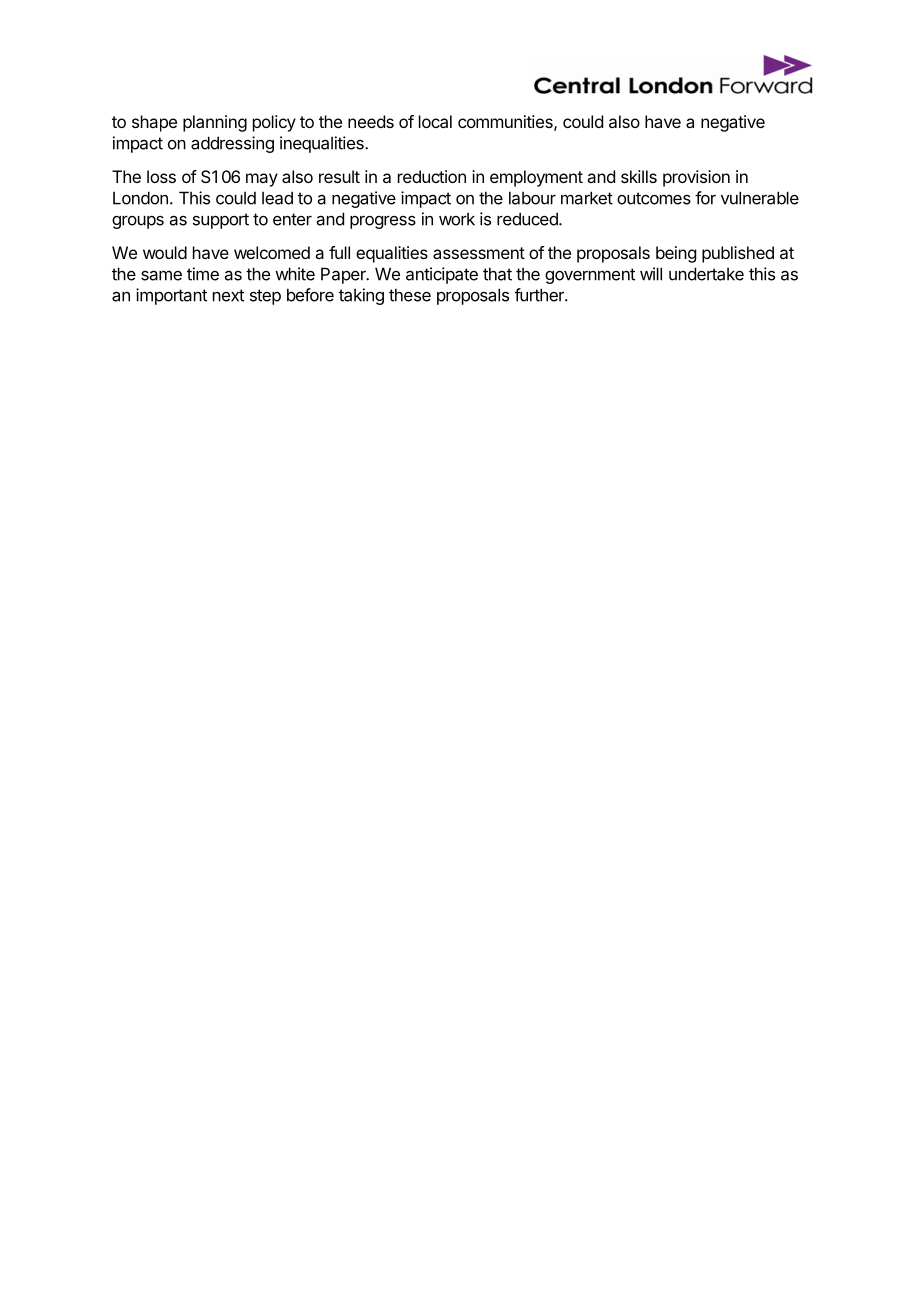  What do you see at coordinates (706, 274) in the image?
I see `undertake` at bounding box center [706, 274].
